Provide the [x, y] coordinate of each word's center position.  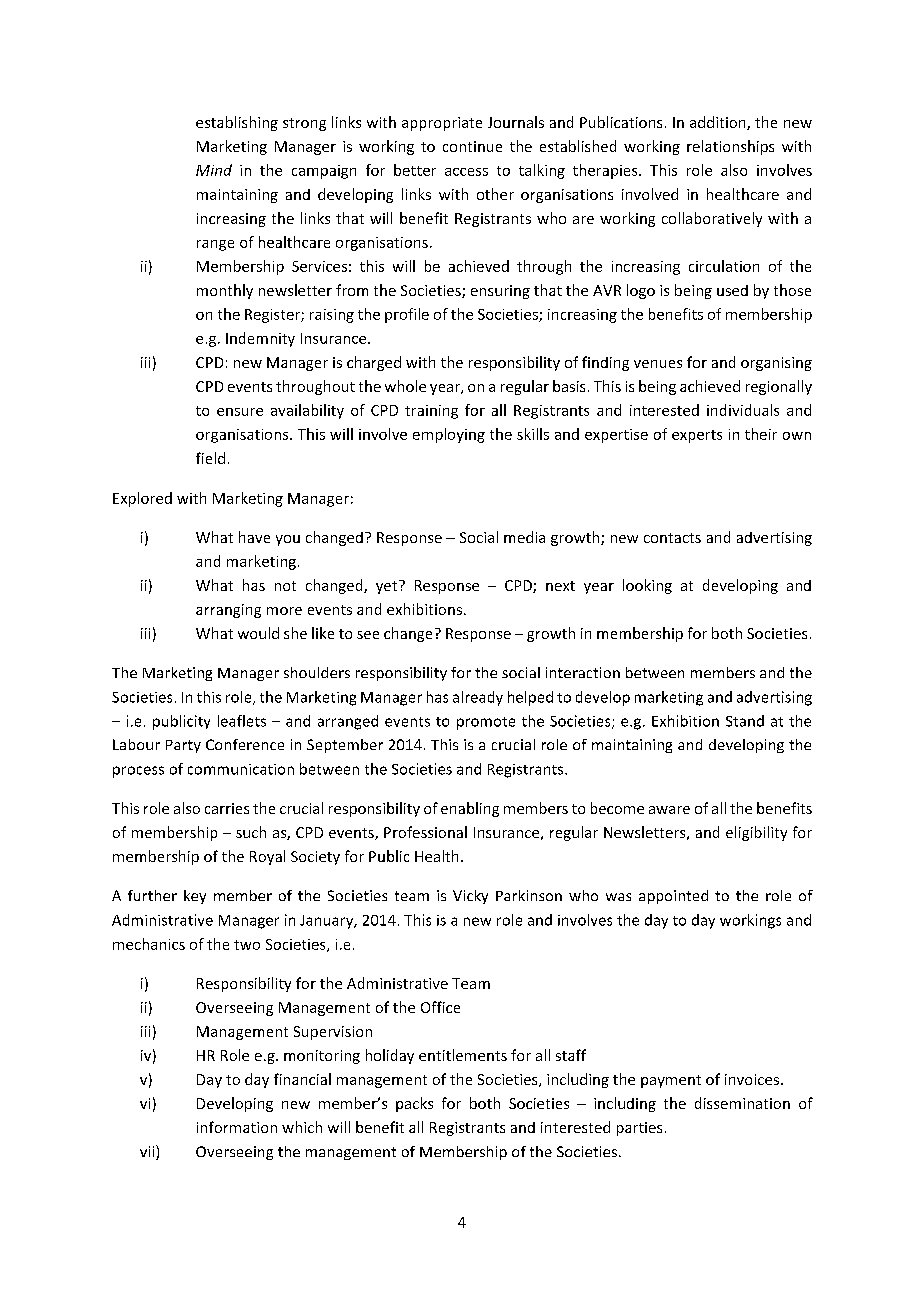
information [237, 1127]
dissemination [742, 1103]
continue [472, 146]
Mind [214, 170]
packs [414, 1104]
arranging [228, 611]
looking [647, 586]
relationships [730, 147]
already [478, 698]
